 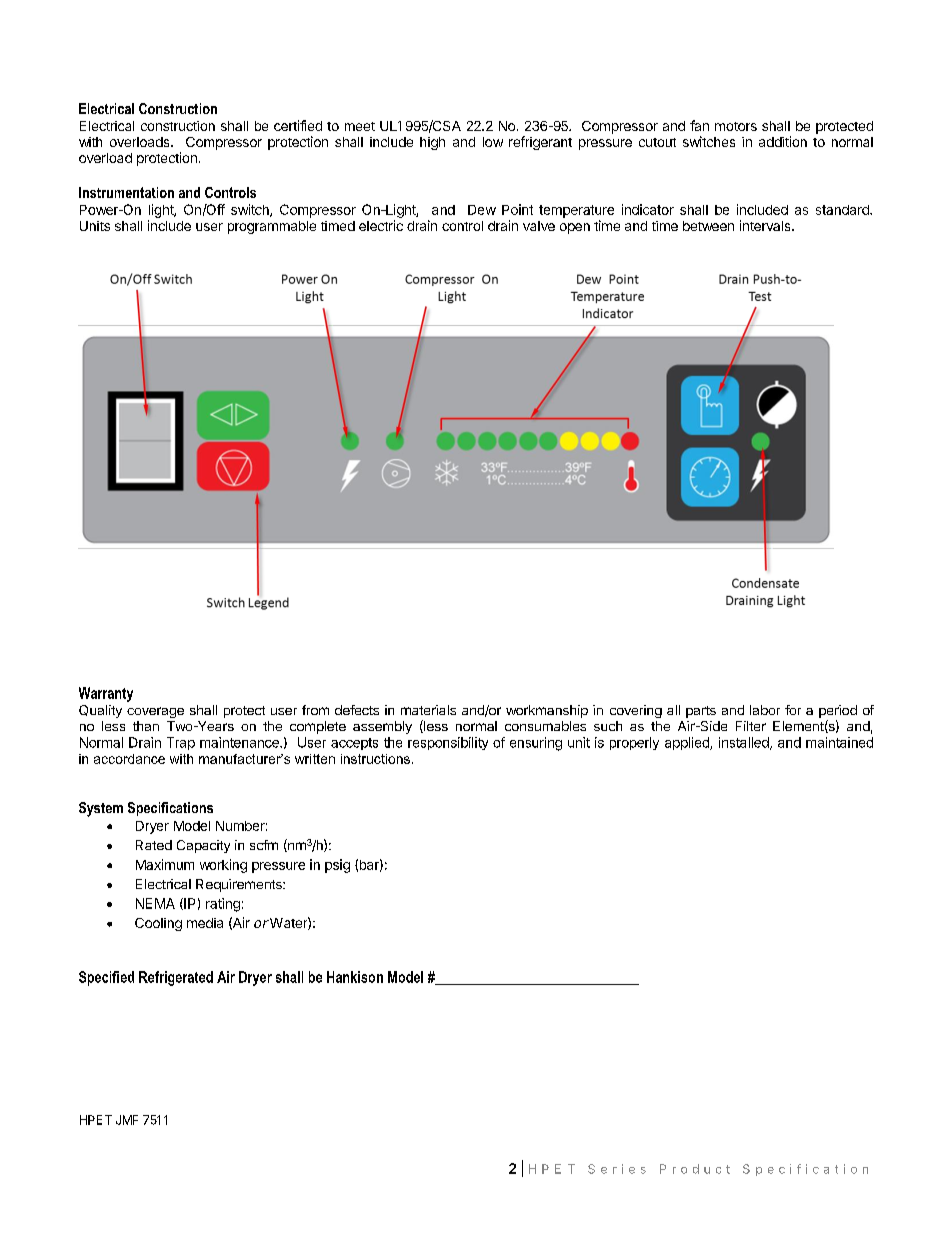 What do you see at coordinates (493, 142) in the image?
I see `low` at bounding box center [493, 142].
